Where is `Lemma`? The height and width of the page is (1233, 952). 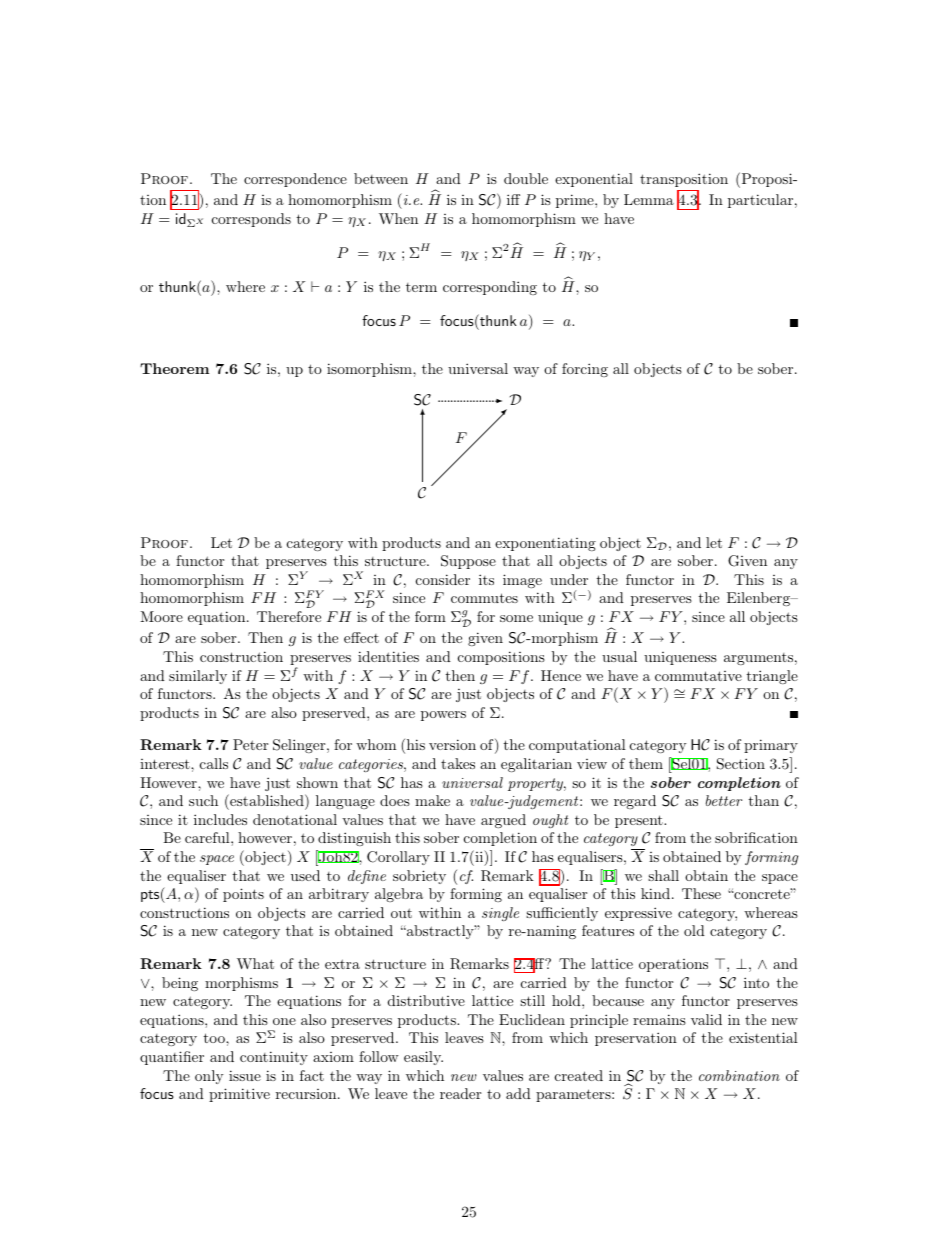 Lemma is located at coordinates (649, 199).
